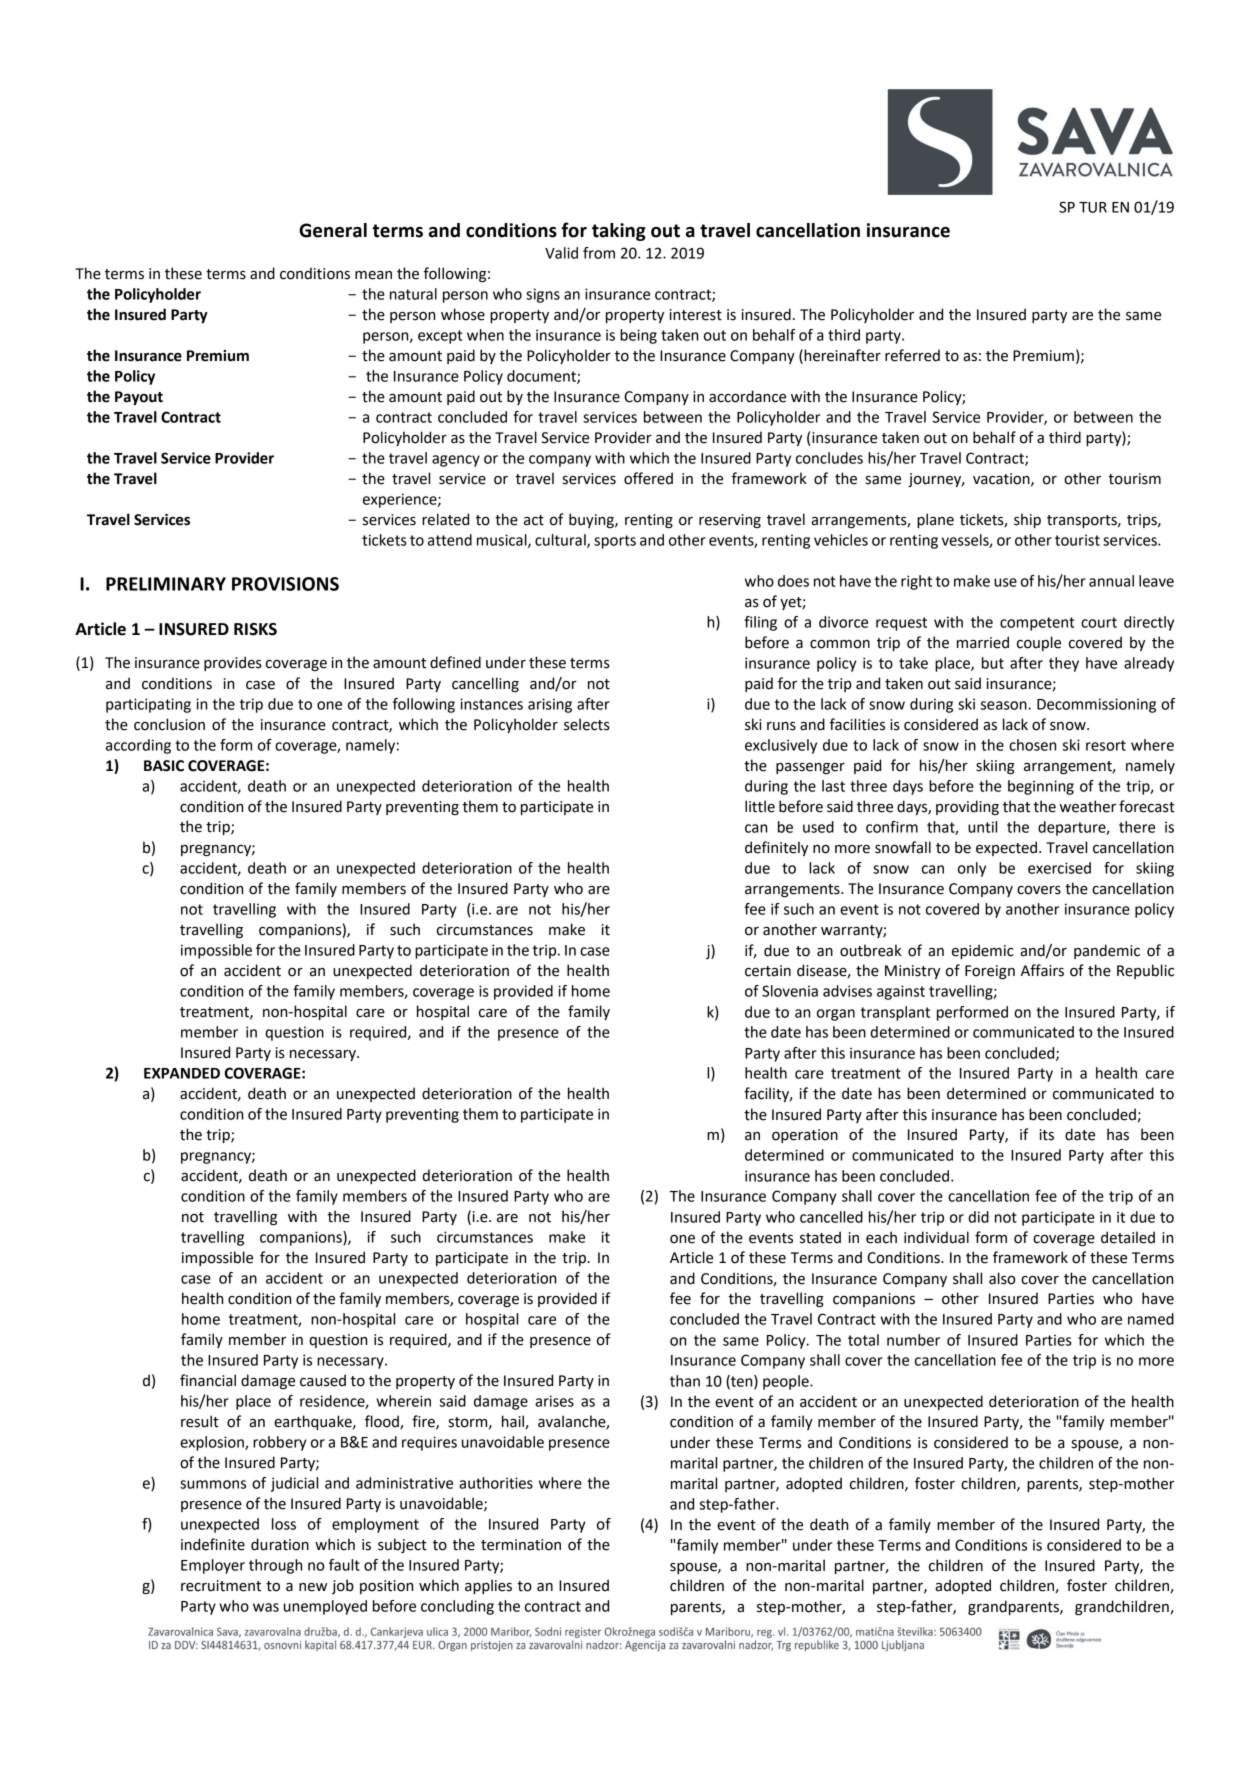  What do you see at coordinates (1047, 1135) in the document?
I see `its` at bounding box center [1047, 1135].
